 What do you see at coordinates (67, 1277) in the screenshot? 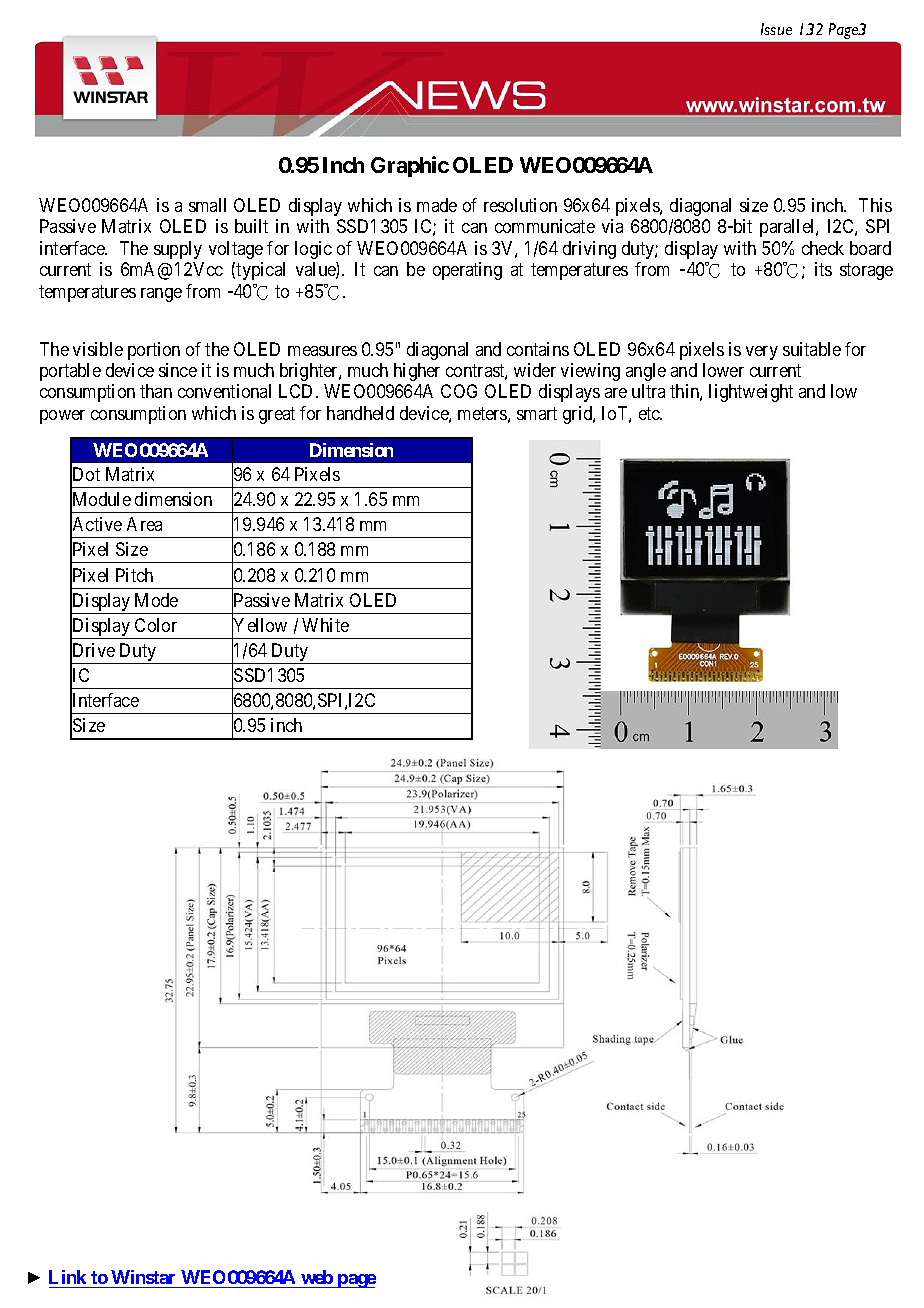
I see `Link` at bounding box center [67, 1277].
